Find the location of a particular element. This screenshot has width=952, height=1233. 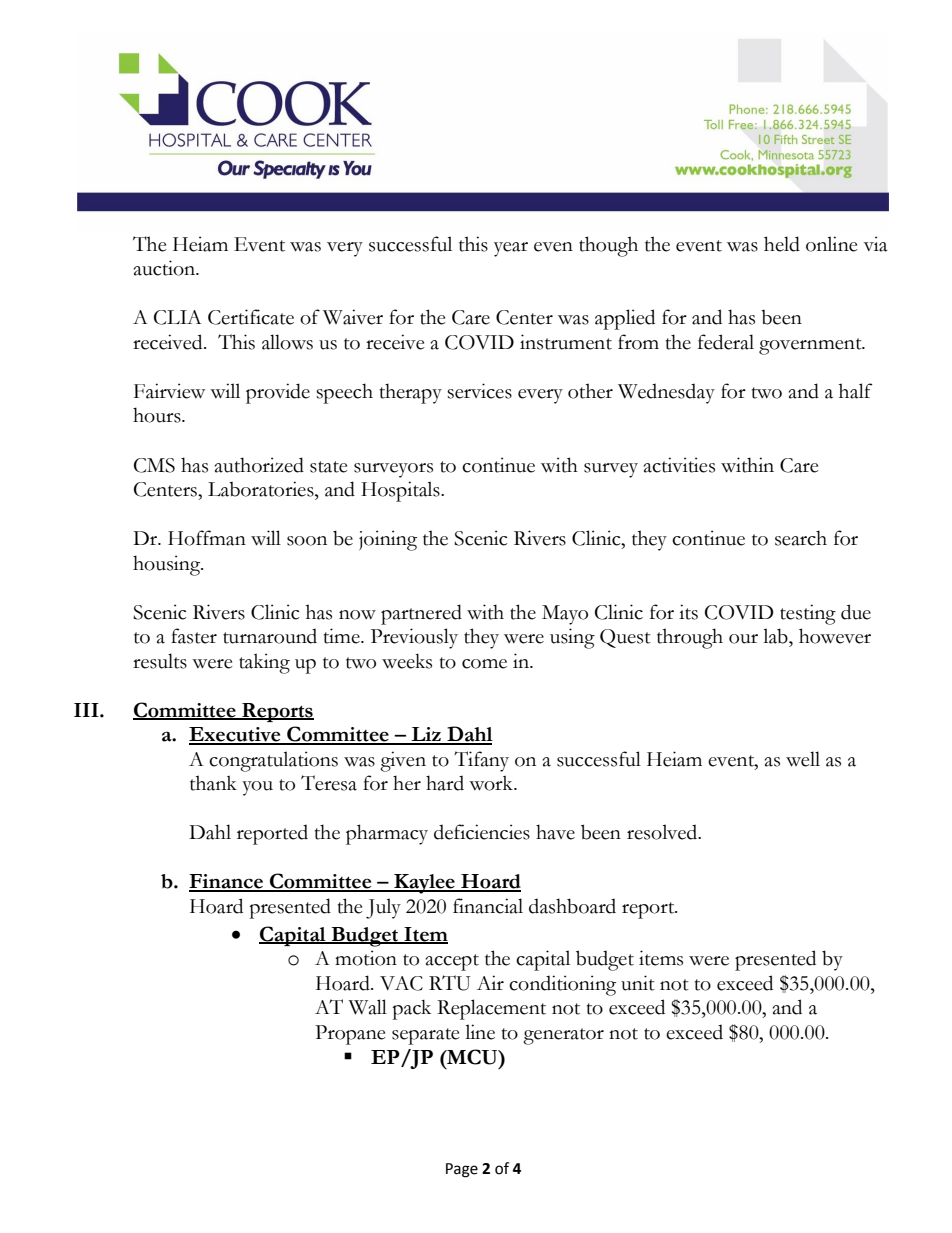

Executive is located at coordinates (236, 735).
